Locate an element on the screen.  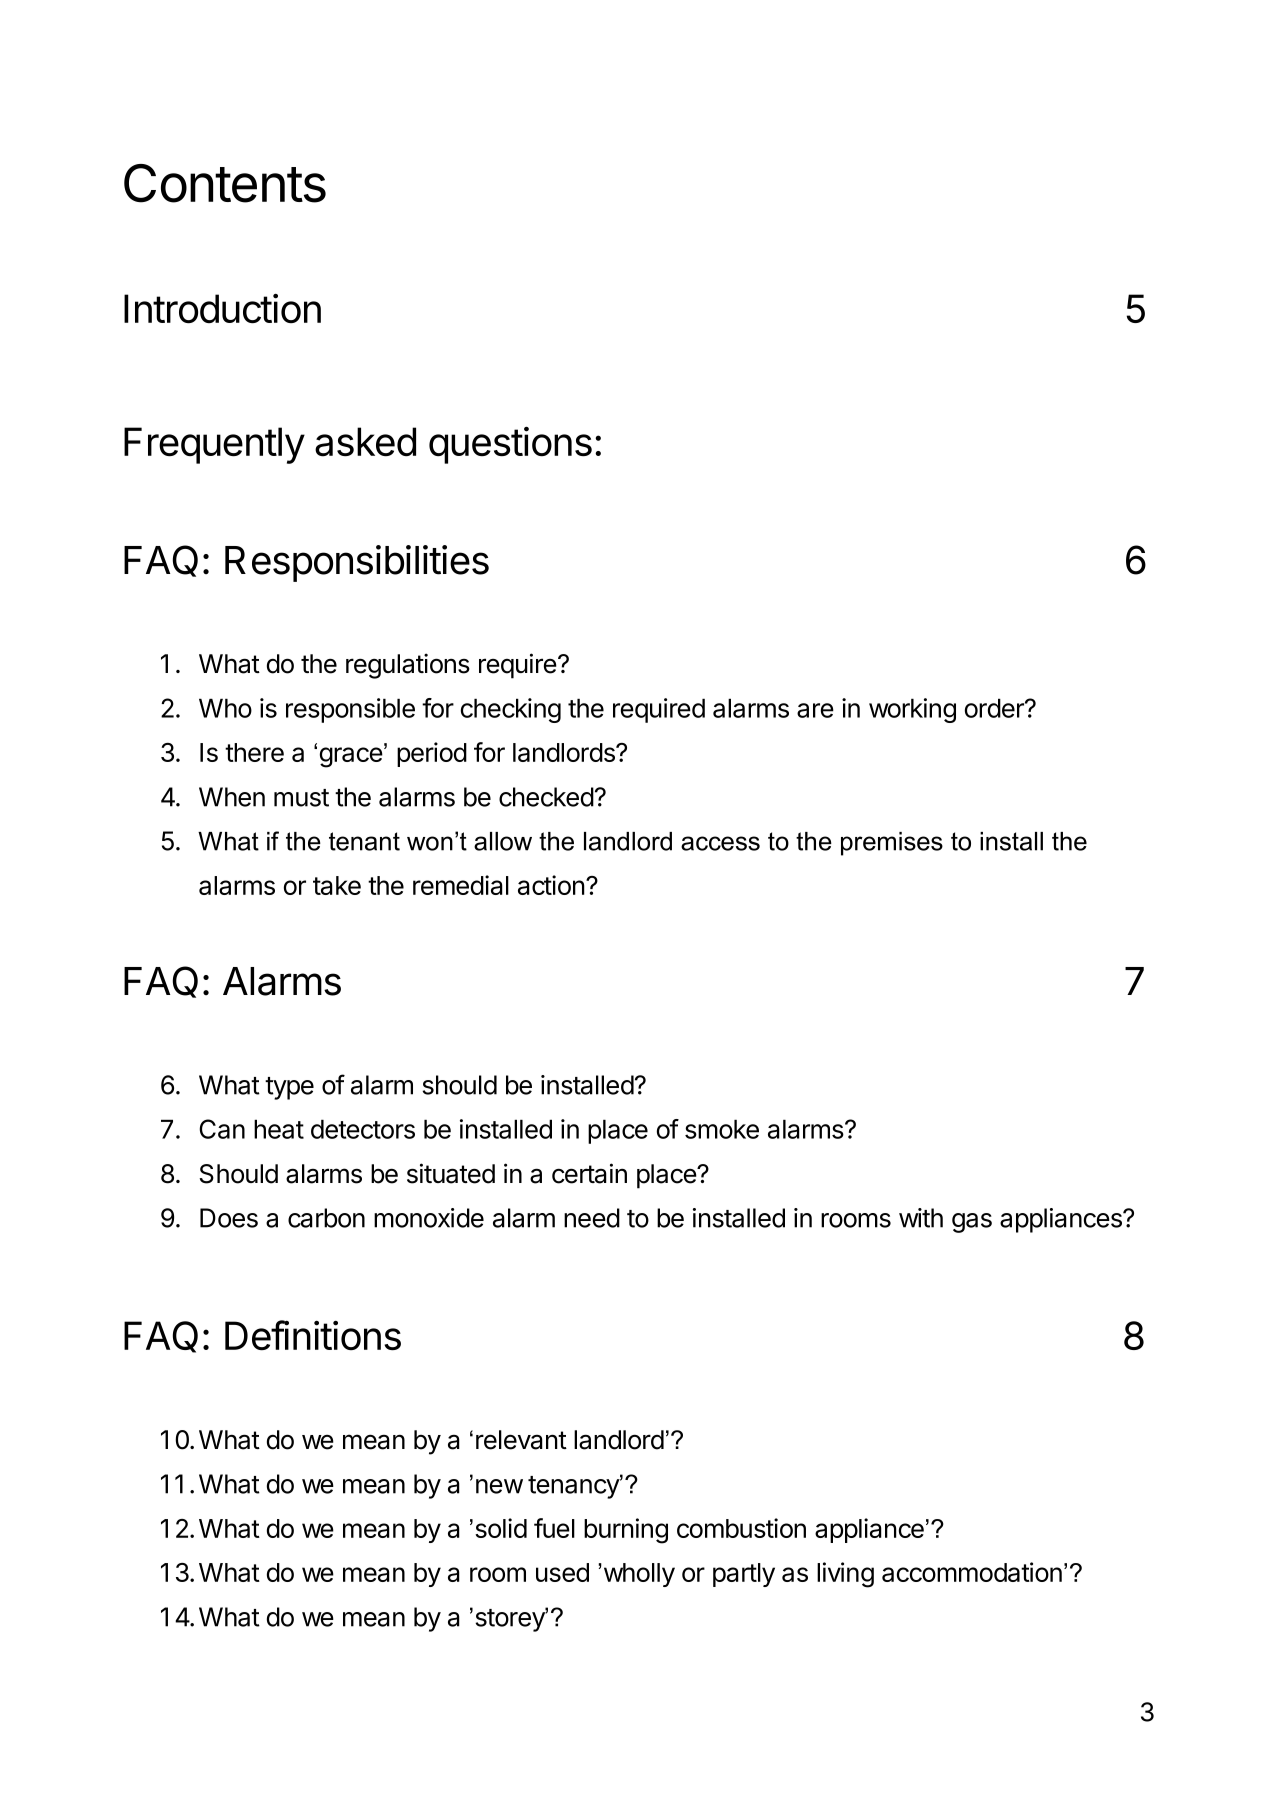
premises is located at coordinates (892, 844).
